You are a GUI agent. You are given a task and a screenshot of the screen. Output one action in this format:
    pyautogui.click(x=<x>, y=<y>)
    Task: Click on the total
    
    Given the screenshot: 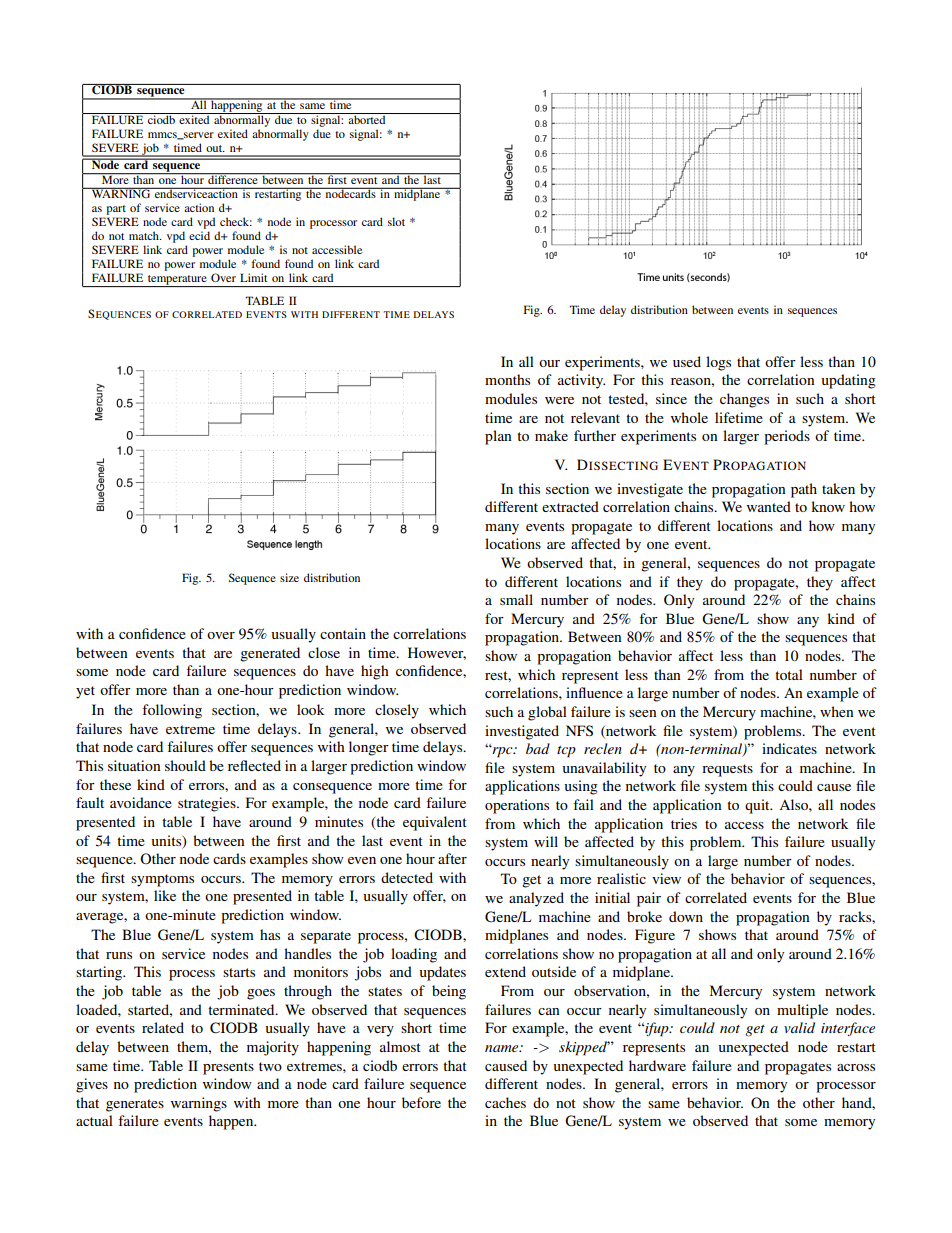 What is the action you would take?
    pyautogui.click(x=789, y=674)
